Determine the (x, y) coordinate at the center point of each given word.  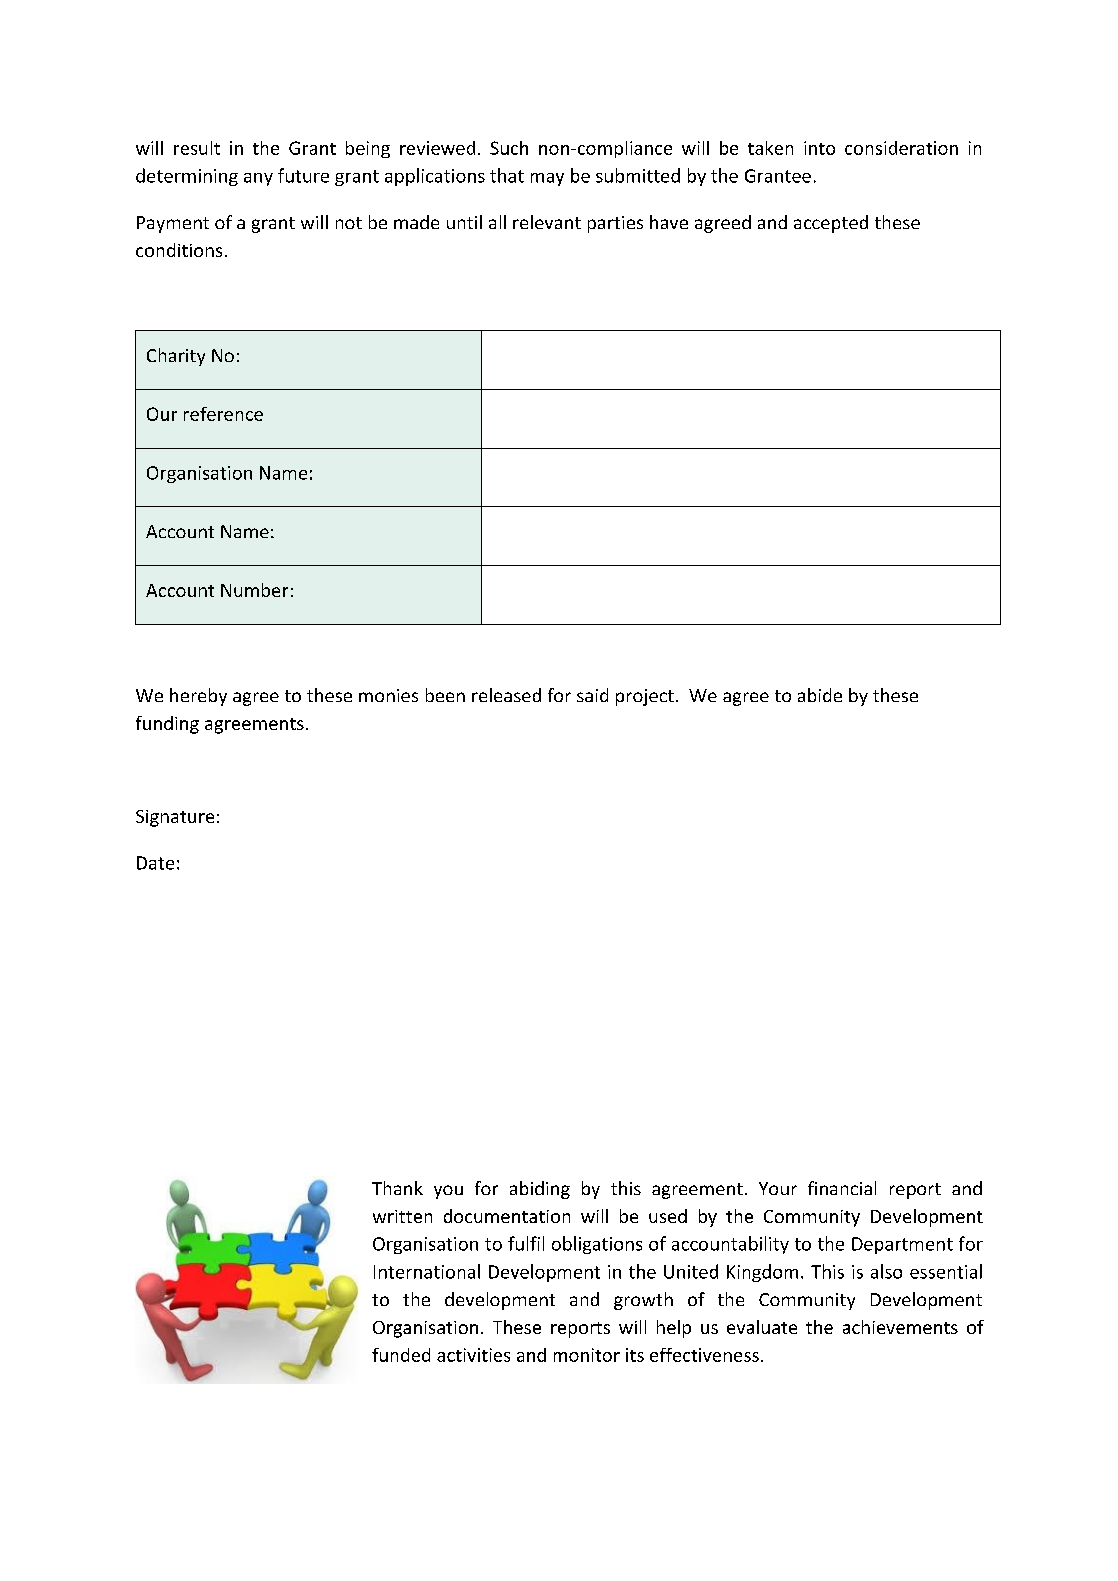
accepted (831, 224)
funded (401, 1355)
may (547, 179)
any (258, 179)
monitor (587, 1355)
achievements (900, 1327)
